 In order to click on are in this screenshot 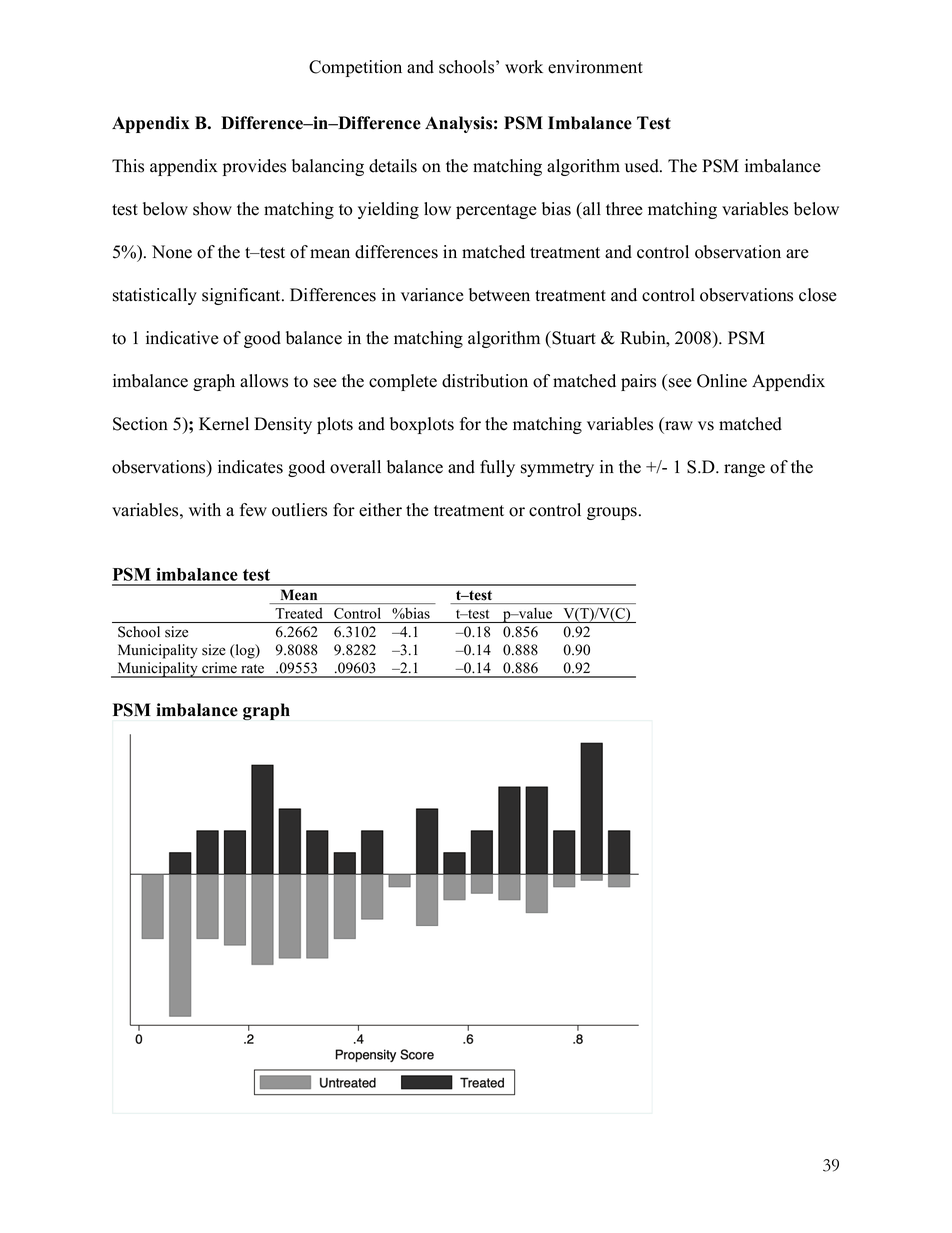, I will do `click(797, 254)`.
